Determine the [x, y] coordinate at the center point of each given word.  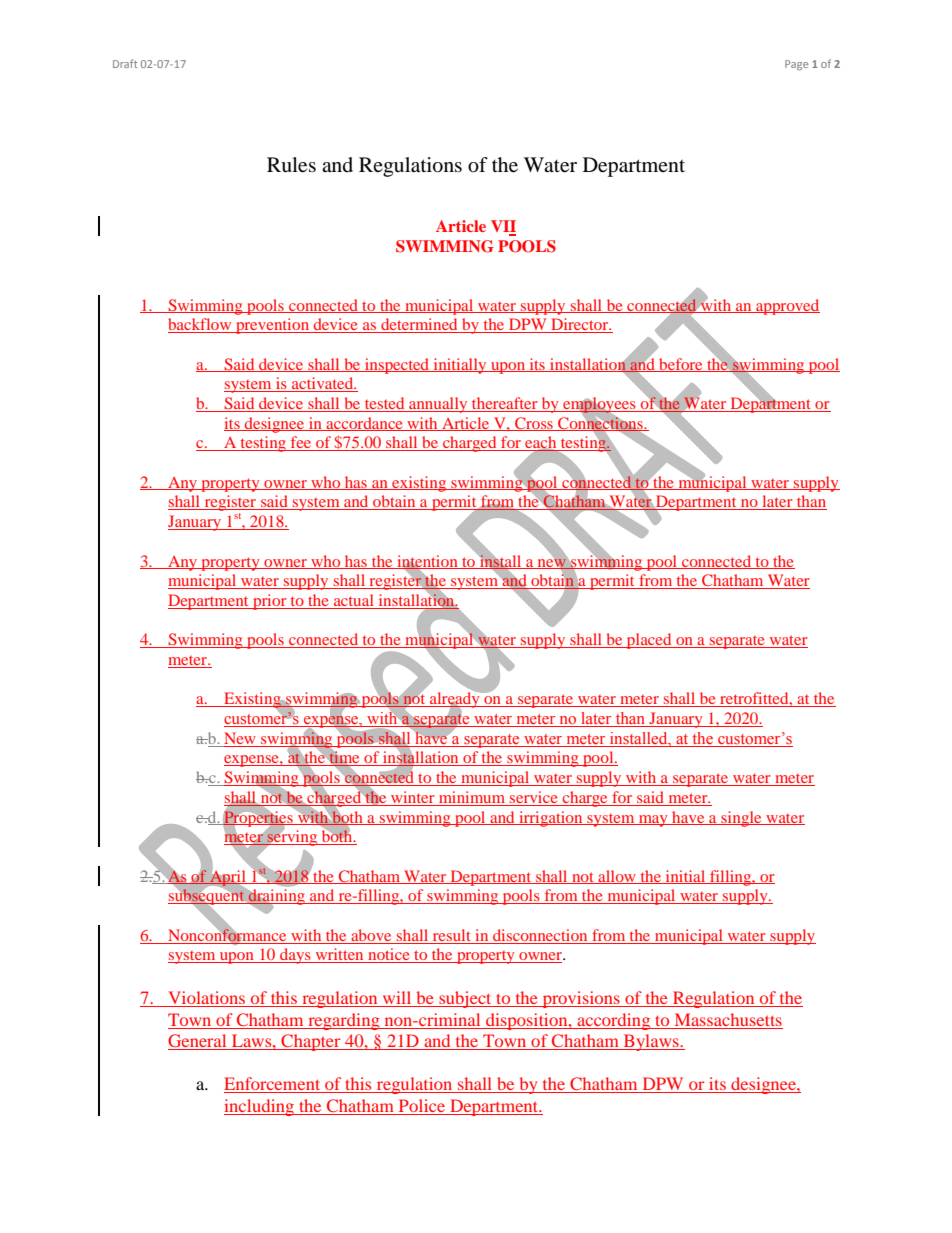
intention [427, 562]
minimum [472, 797]
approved [787, 307]
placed [649, 641]
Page [796, 65]
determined [419, 325]
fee [301, 443]
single [741, 819]
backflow [201, 325]
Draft [125, 63]
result [452, 935]
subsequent [207, 897]
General [198, 1042]
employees [599, 406]
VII [503, 227]
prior [270, 602]
